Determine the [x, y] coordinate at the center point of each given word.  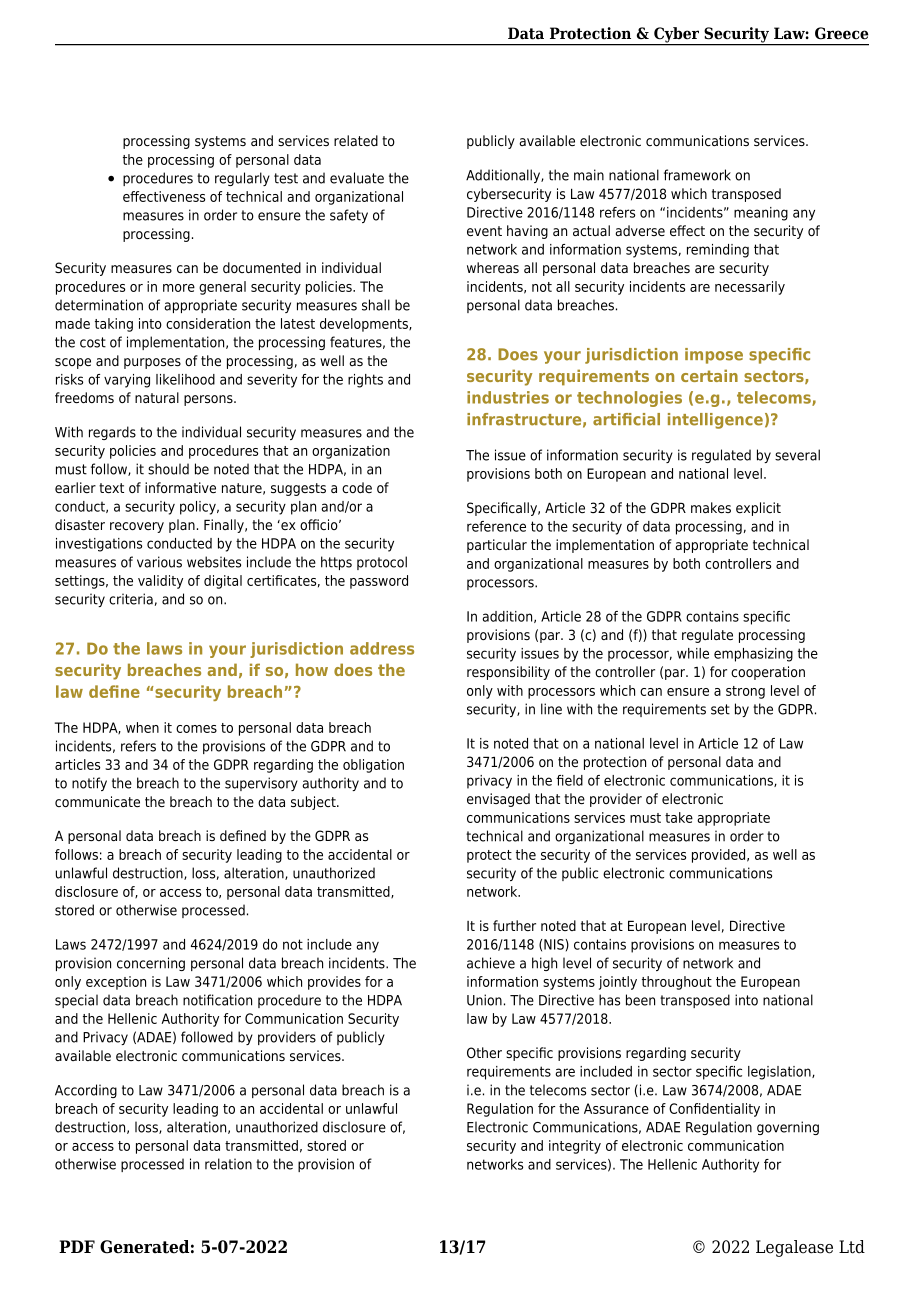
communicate [97, 801]
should [168, 469]
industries [508, 397]
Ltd [852, 1247]
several [797, 455]
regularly [242, 179]
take [679, 817]
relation [228, 1164]
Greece [841, 33]
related [356, 140]
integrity [575, 1147]
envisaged [498, 800]
